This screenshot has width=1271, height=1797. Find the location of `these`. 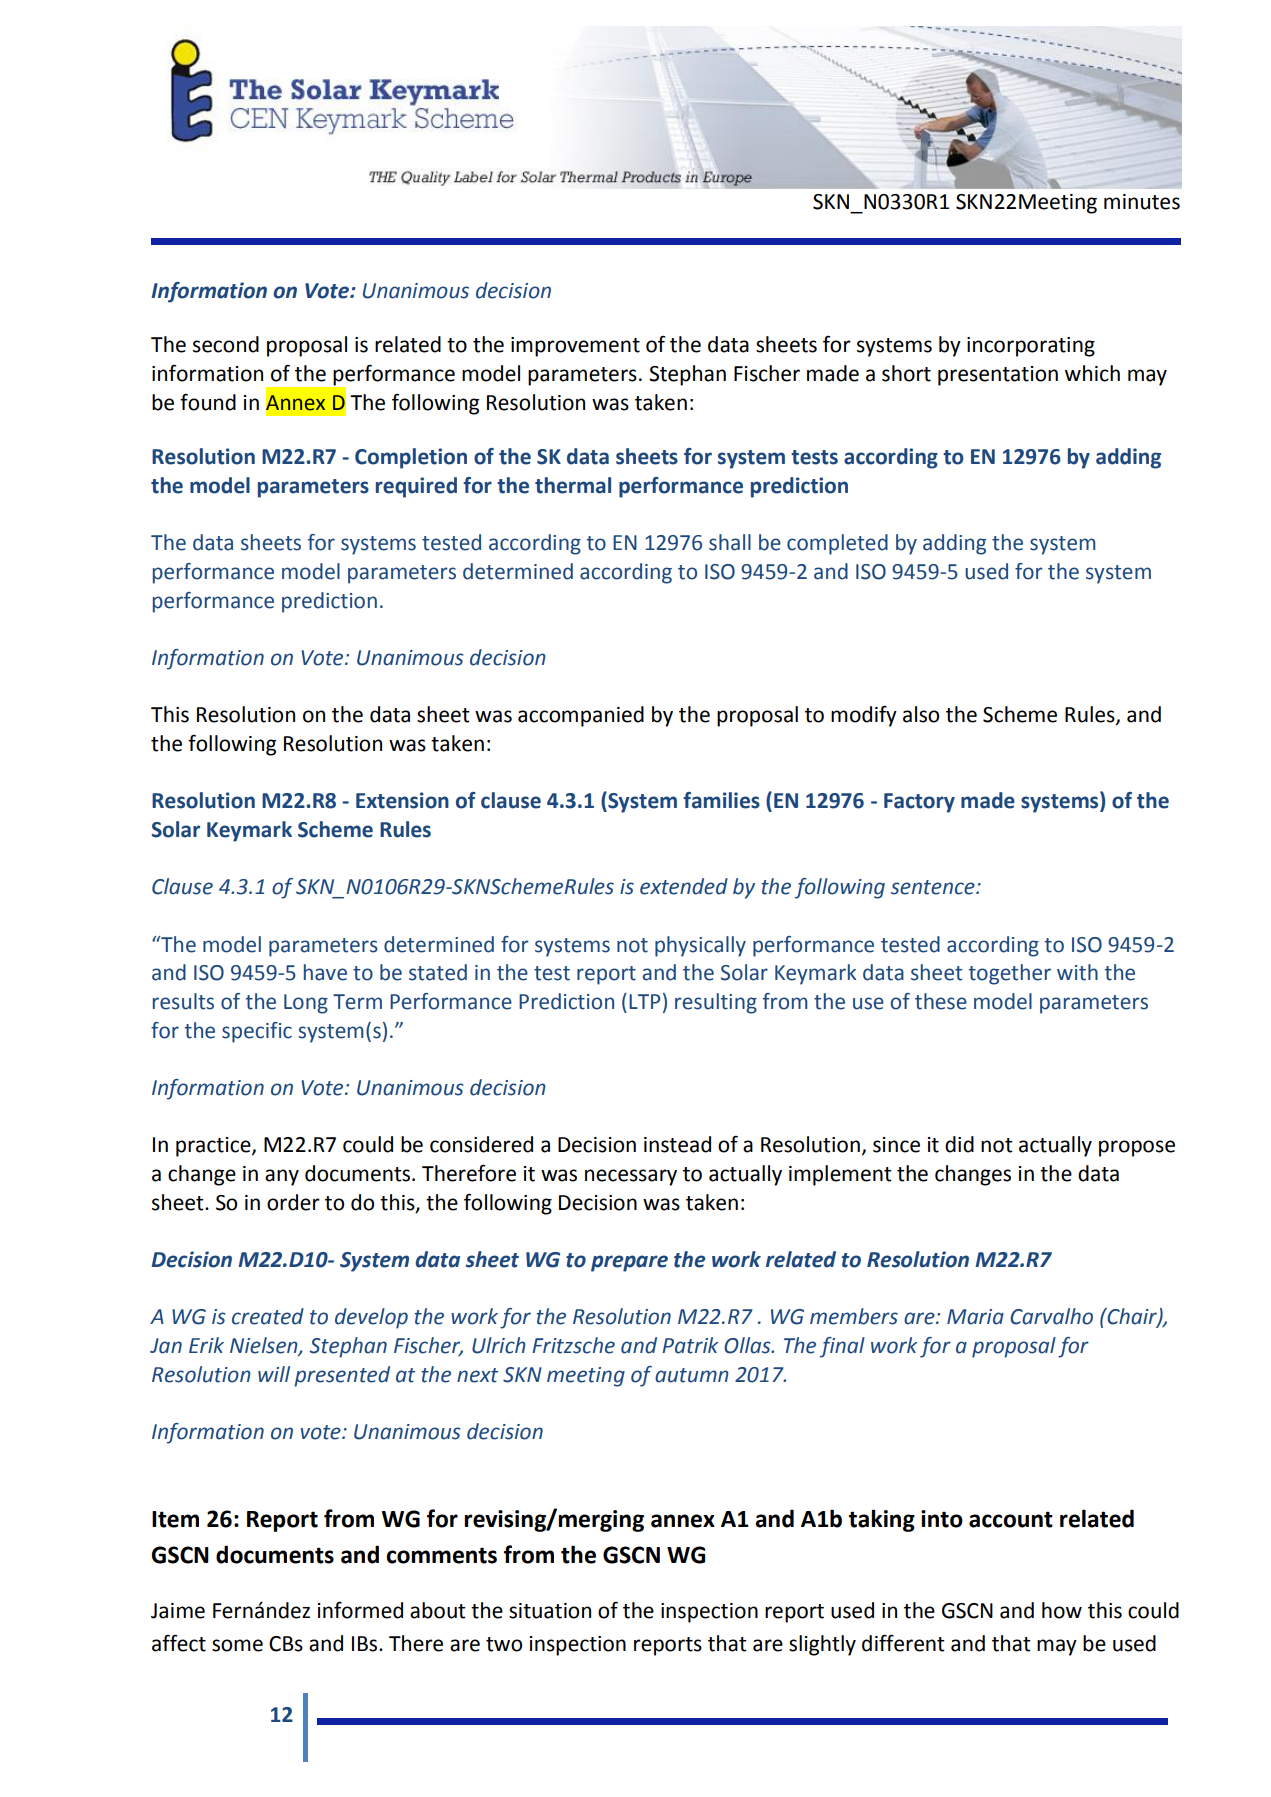

these is located at coordinates (941, 1001).
